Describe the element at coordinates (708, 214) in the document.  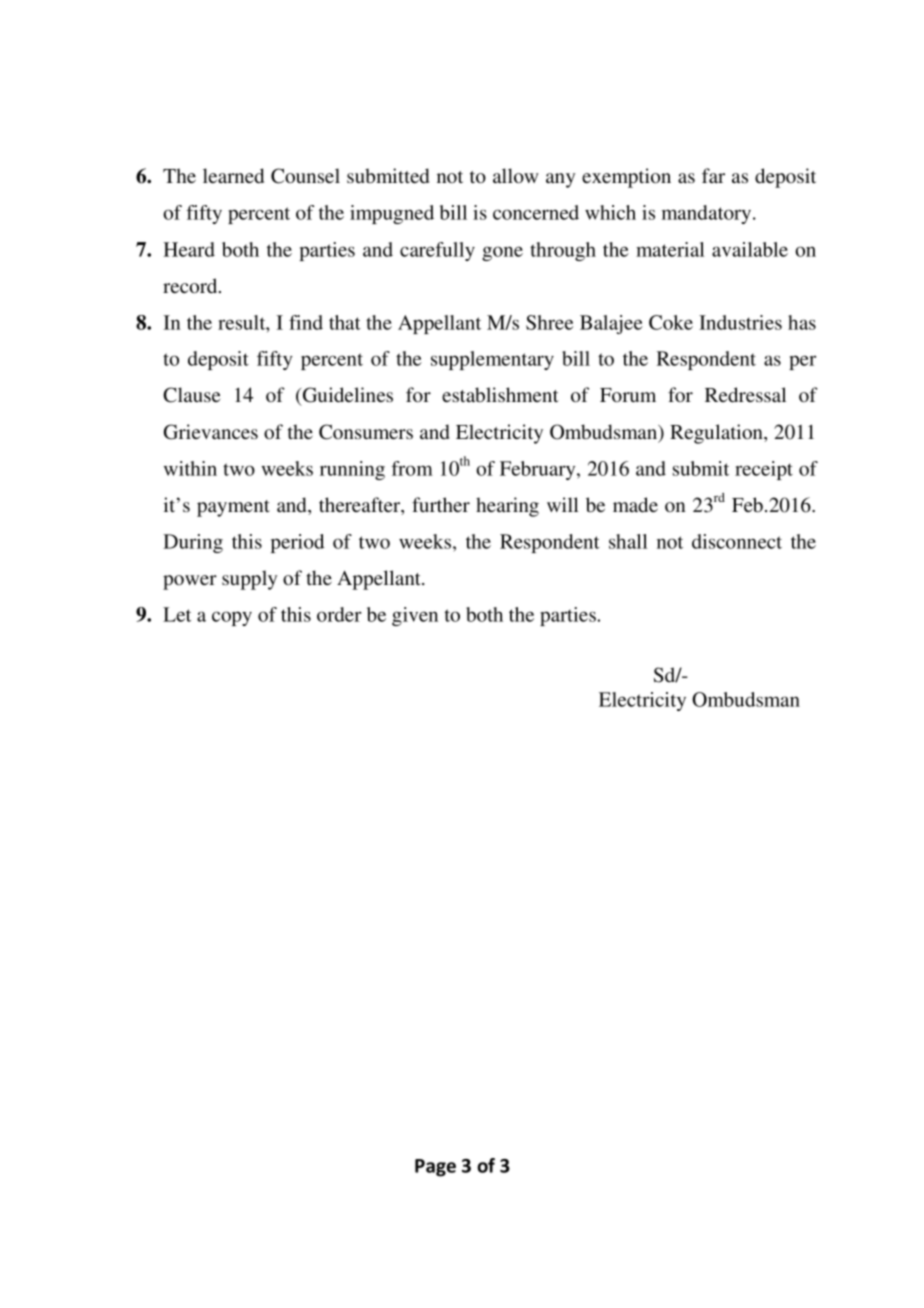
I see `mandatory` at that location.
